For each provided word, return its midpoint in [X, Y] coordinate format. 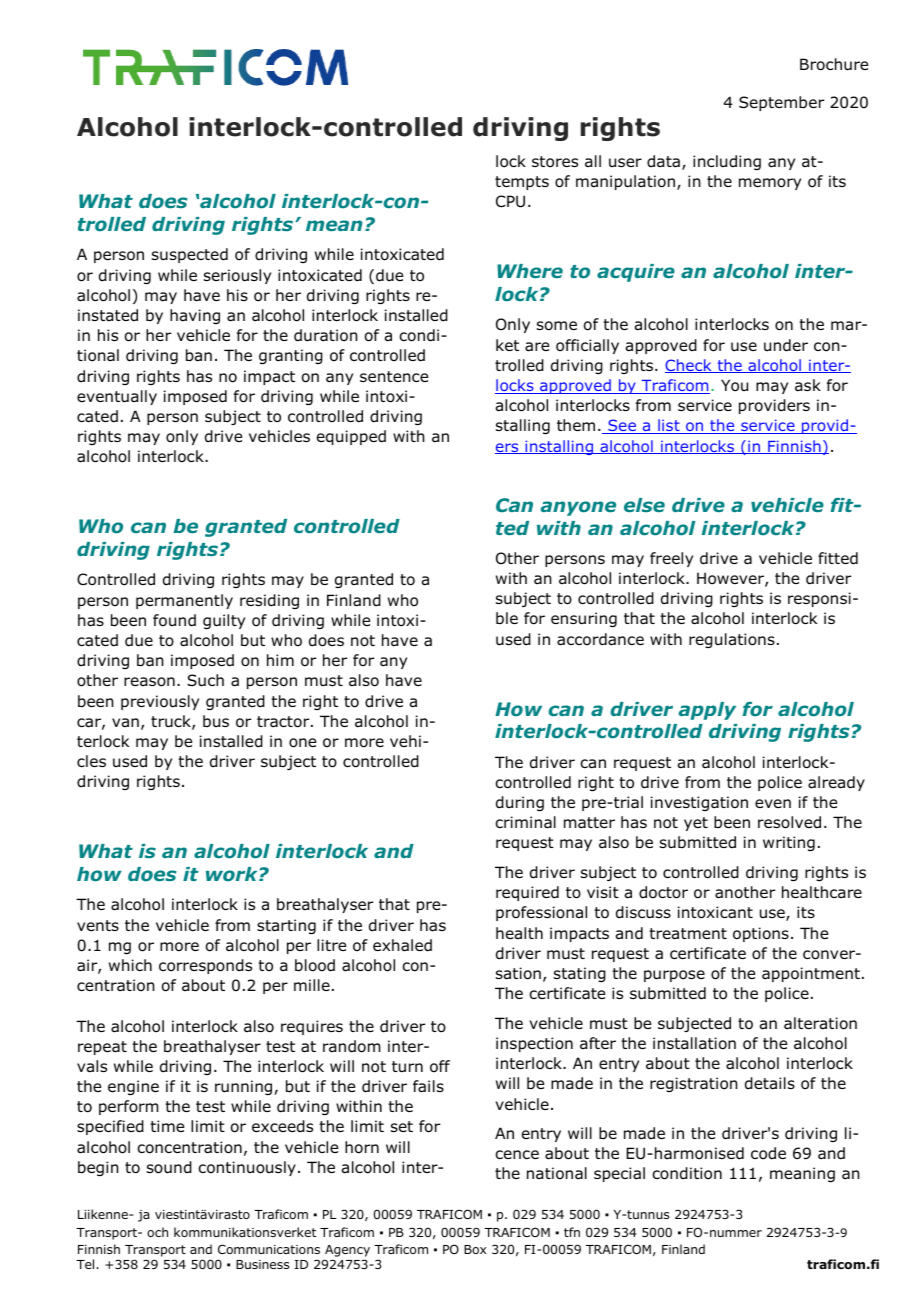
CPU [510, 201]
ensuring [584, 619]
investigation [699, 803]
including [727, 162]
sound [169, 1167]
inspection [534, 1044]
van [125, 723]
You [734, 385]
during [520, 803]
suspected [190, 255]
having [195, 316]
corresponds [205, 966]
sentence [394, 376]
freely [671, 559]
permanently [184, 601]
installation [694, 1043]
